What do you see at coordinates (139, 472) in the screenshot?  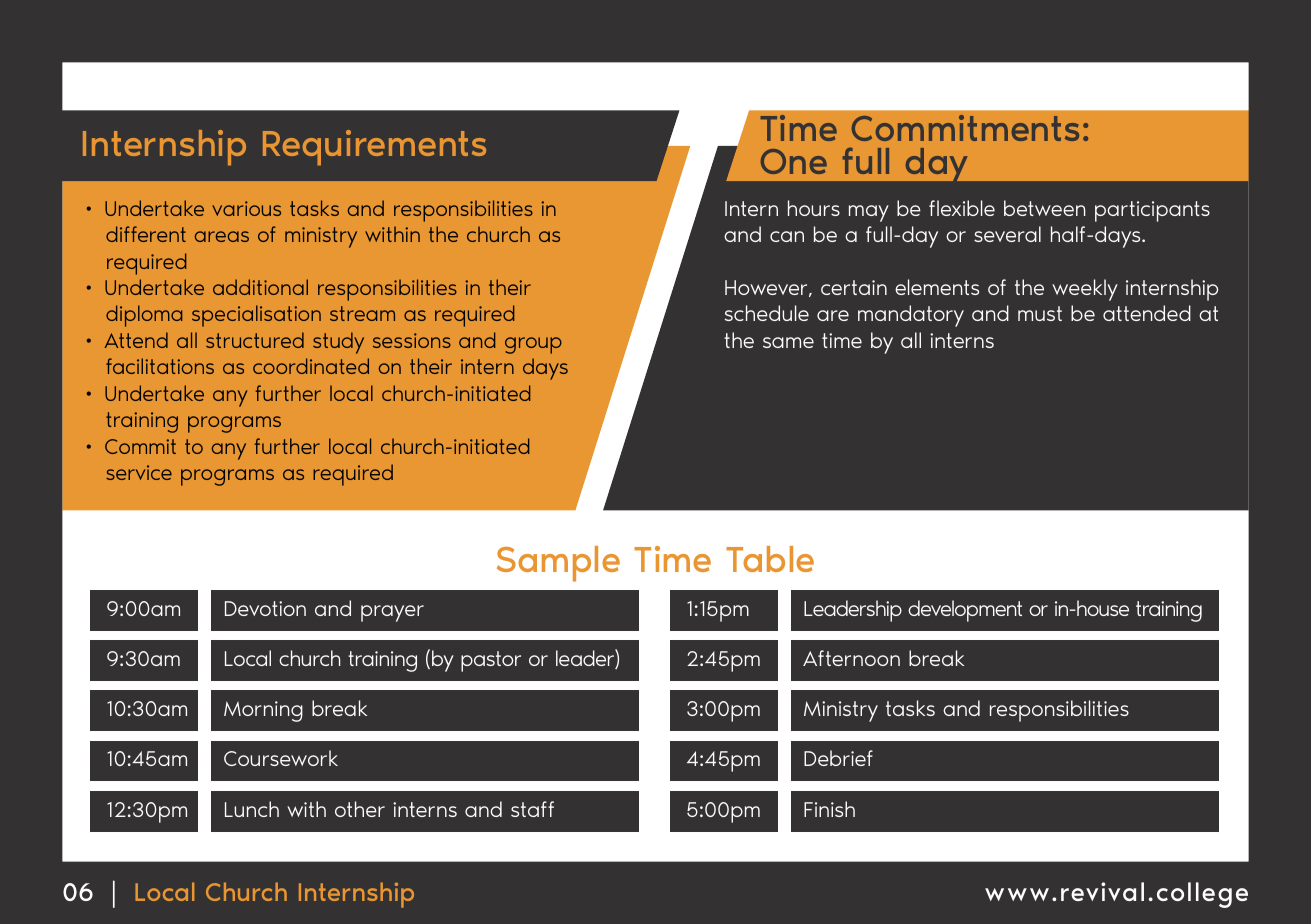 I see `service` at bounding box center [139, 472].
